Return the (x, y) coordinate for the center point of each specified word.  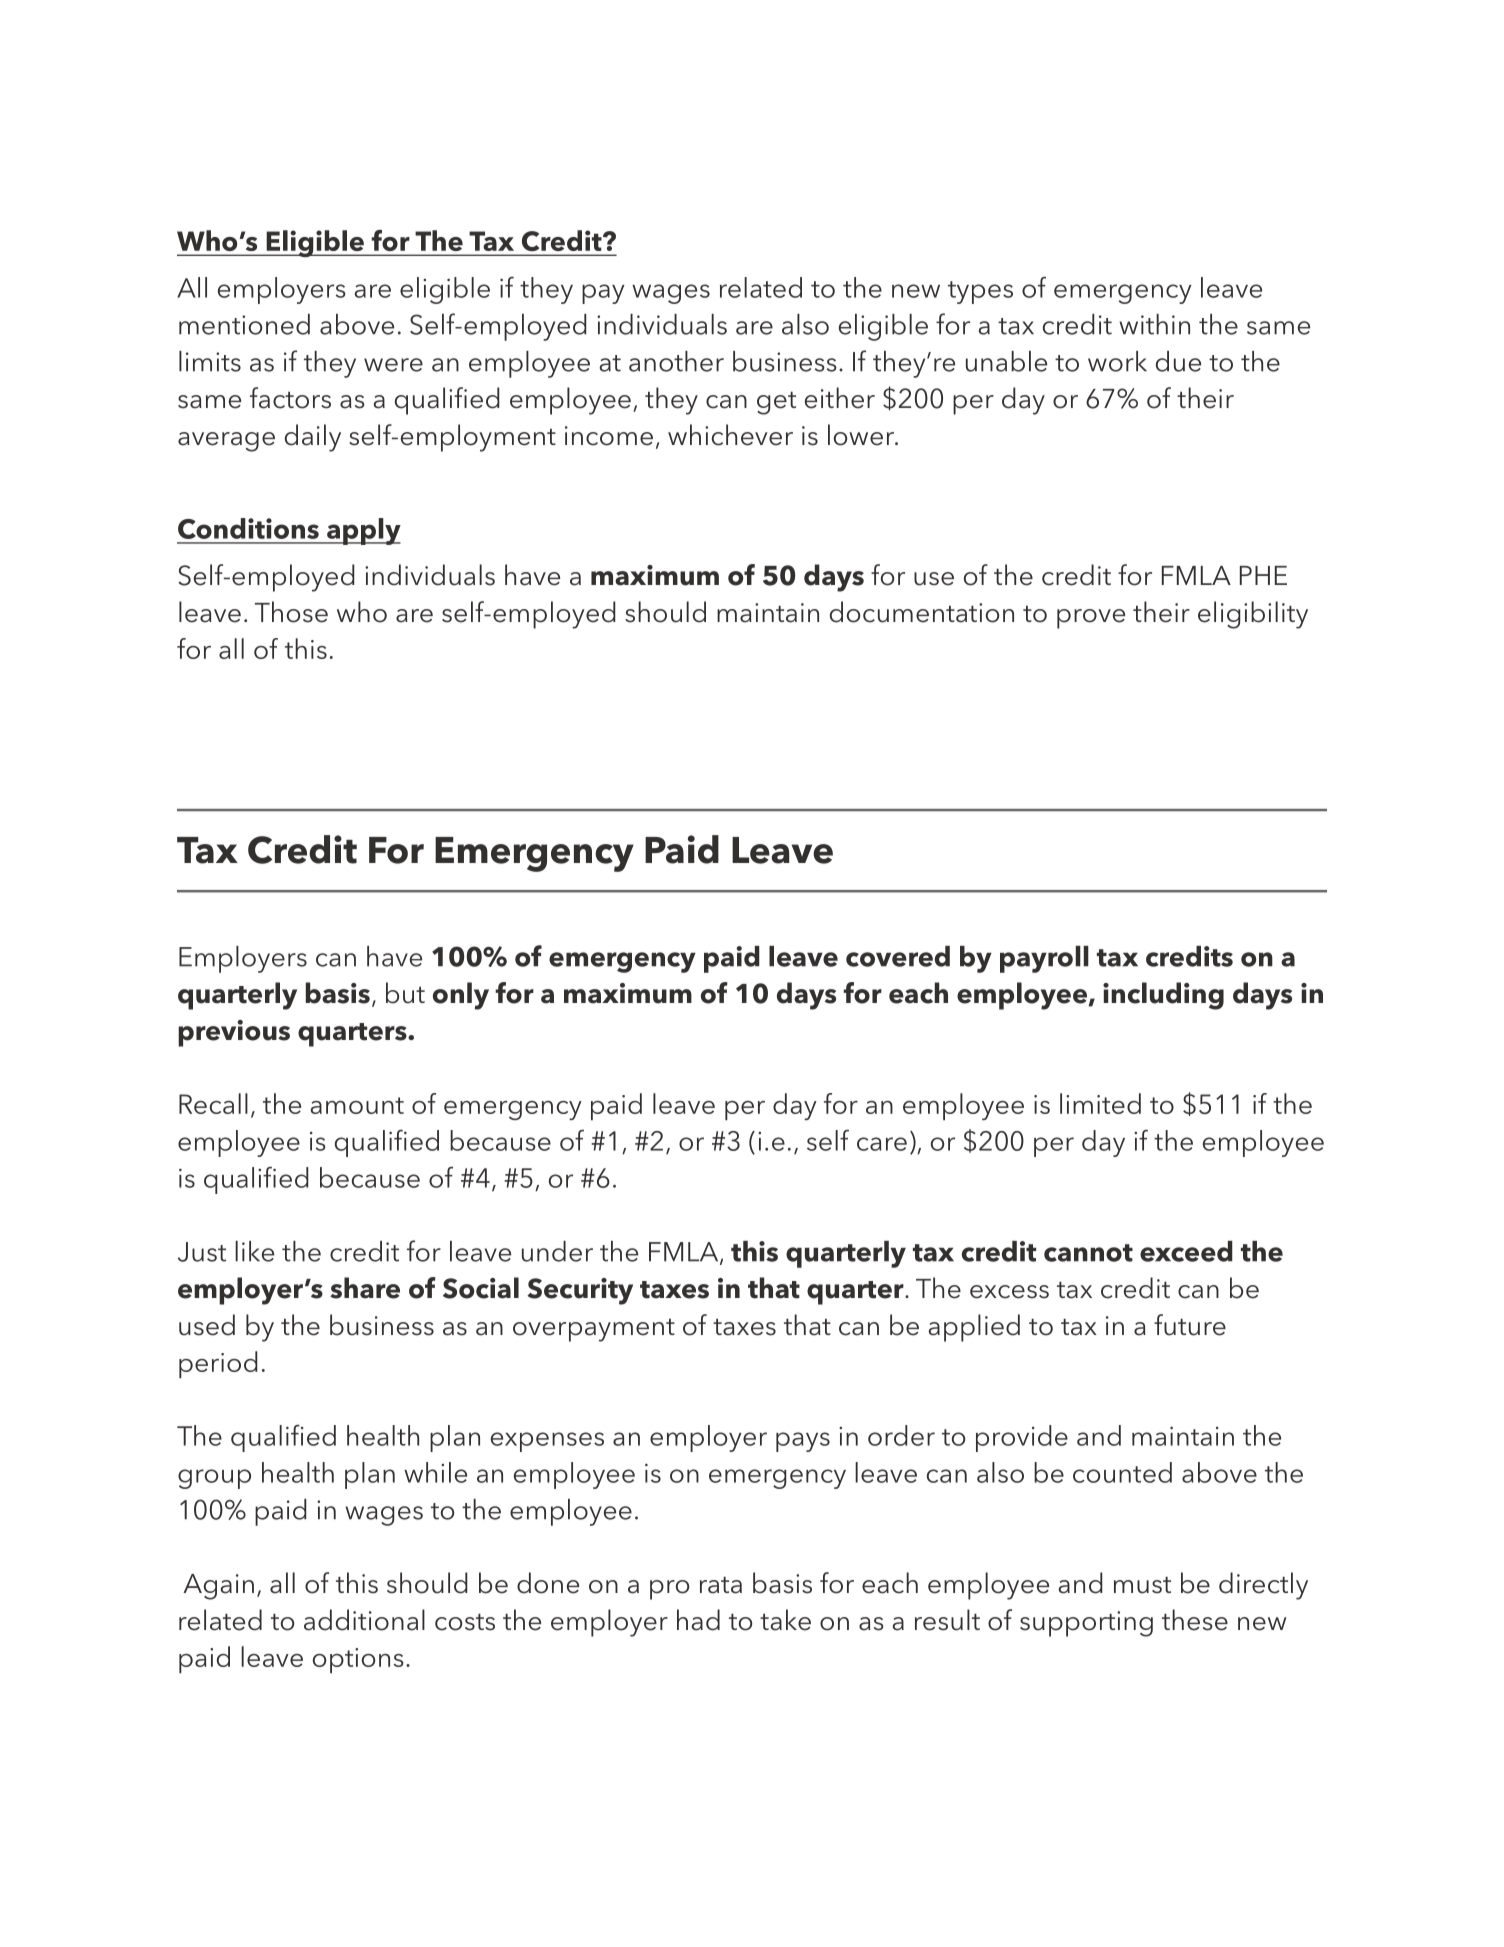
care (882, 1144)
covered (898, 956)
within (1154, 324)
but (405, 993)
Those (291, 612)
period (218, 1365)
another (676, 361)
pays (803, 1442)
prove (1091, 619)
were (393, 365)
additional (364, 1620)
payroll (1044, 959)
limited (1100, 1103)
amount (357, 1105)
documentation (922, 612)
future (1190, 1325)
